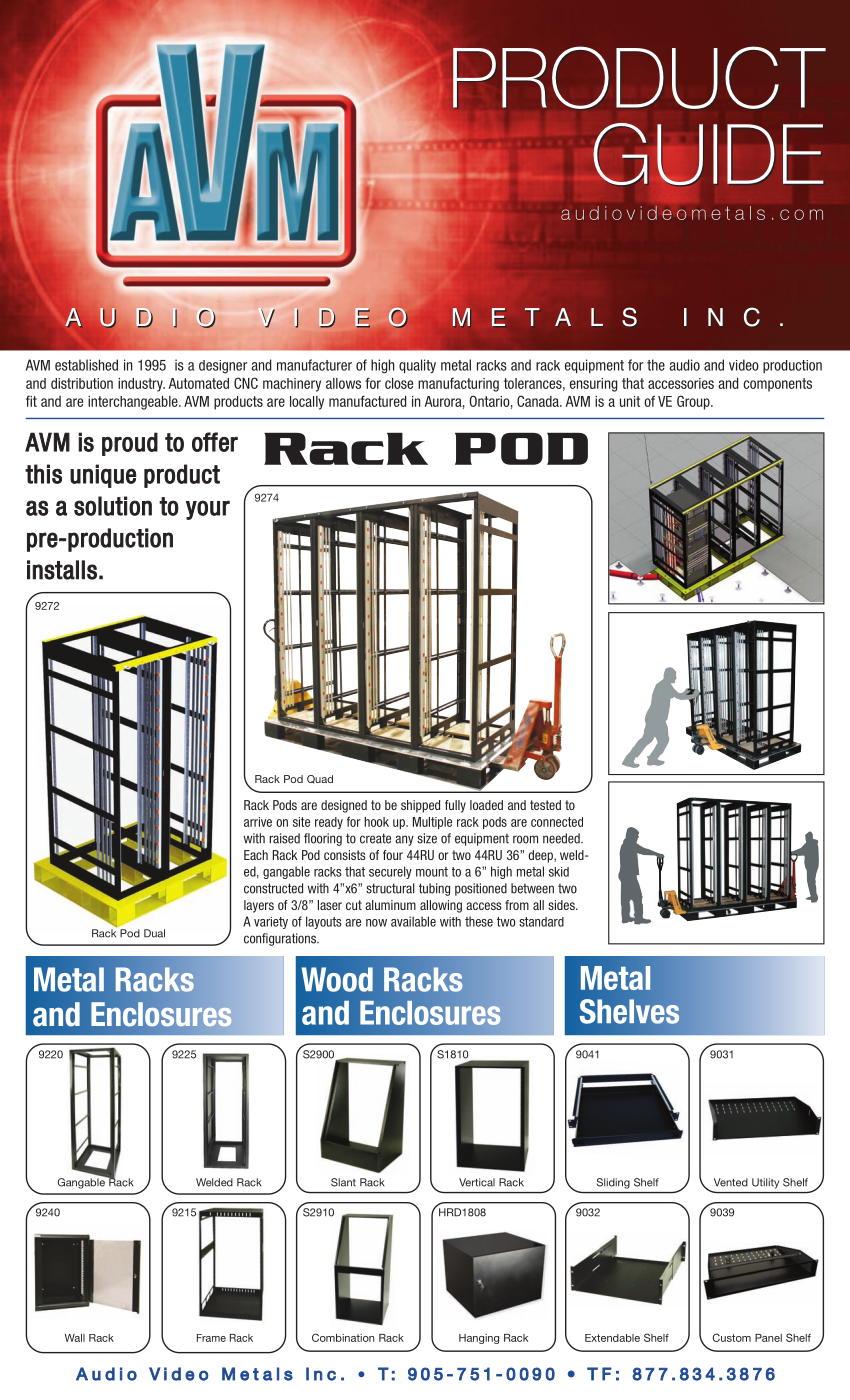  I want to click on Slant, so click(343, 1182).
